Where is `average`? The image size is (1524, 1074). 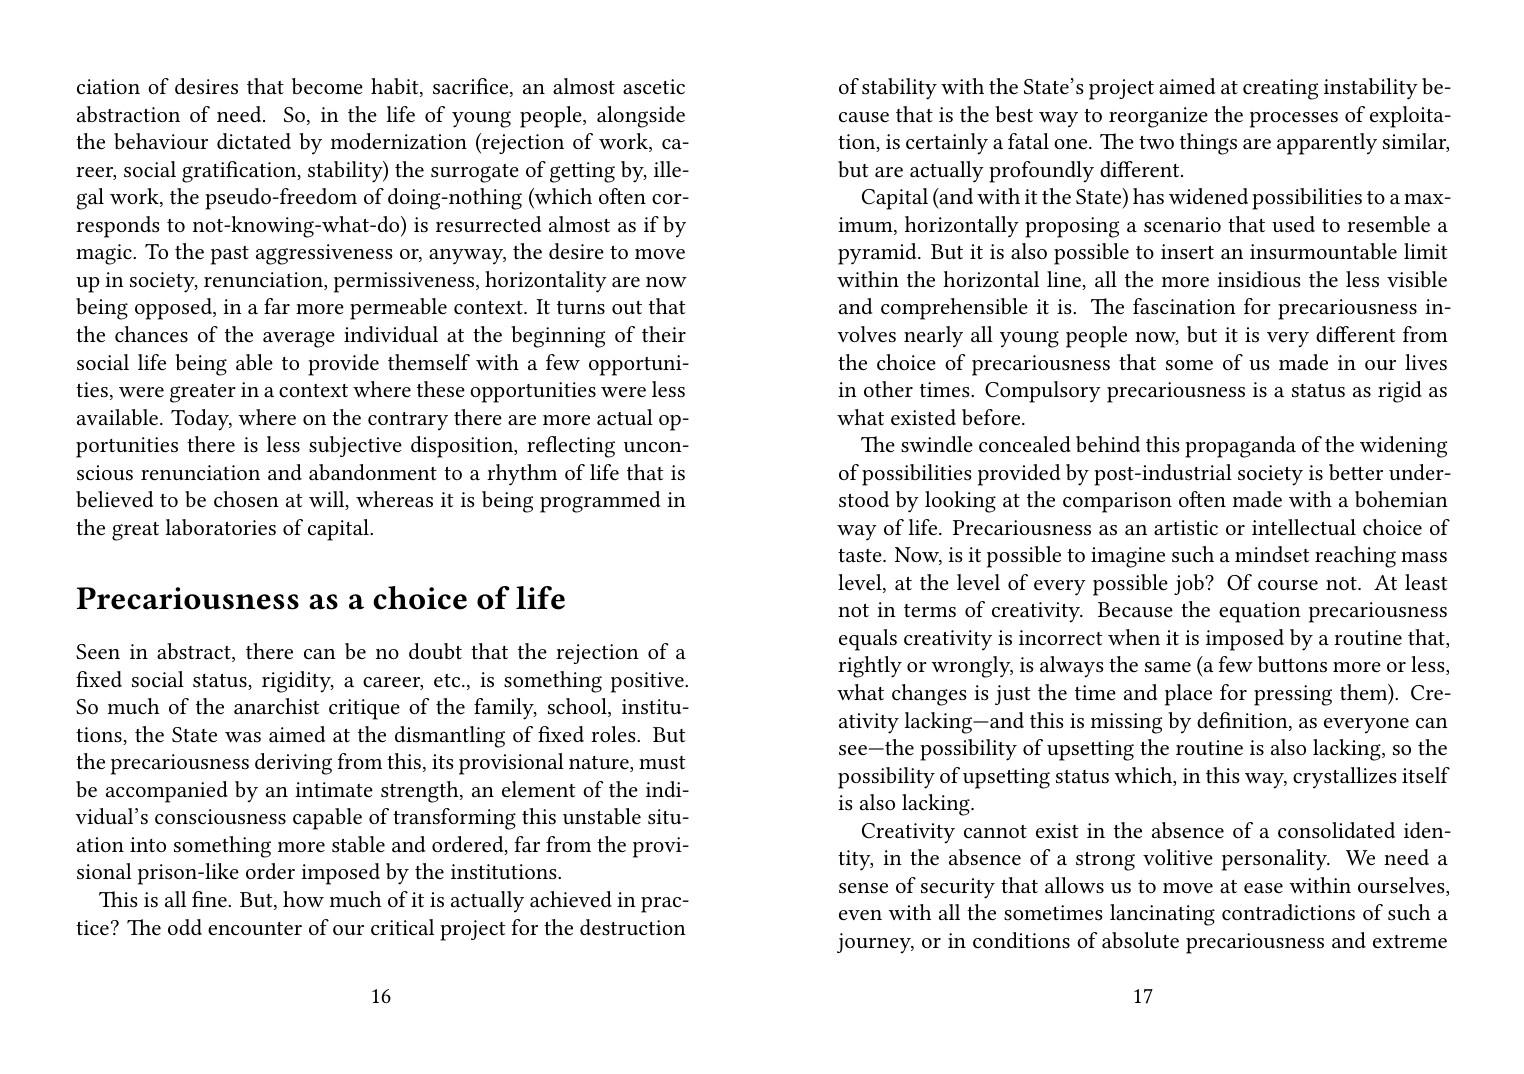
average is located at coordinates (299, 339).
